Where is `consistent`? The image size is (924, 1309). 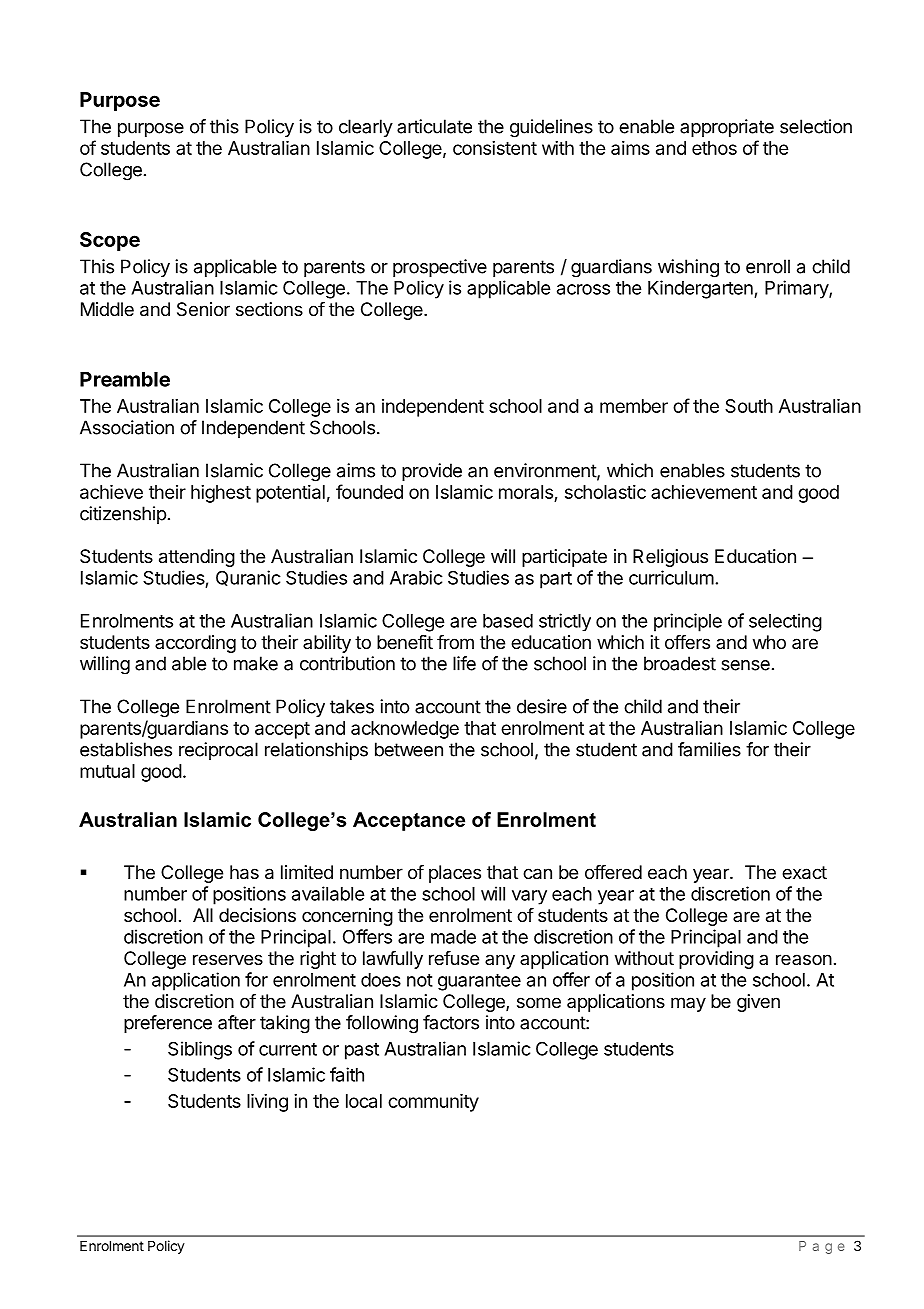 consistent is located at coordinates (495, 148).
